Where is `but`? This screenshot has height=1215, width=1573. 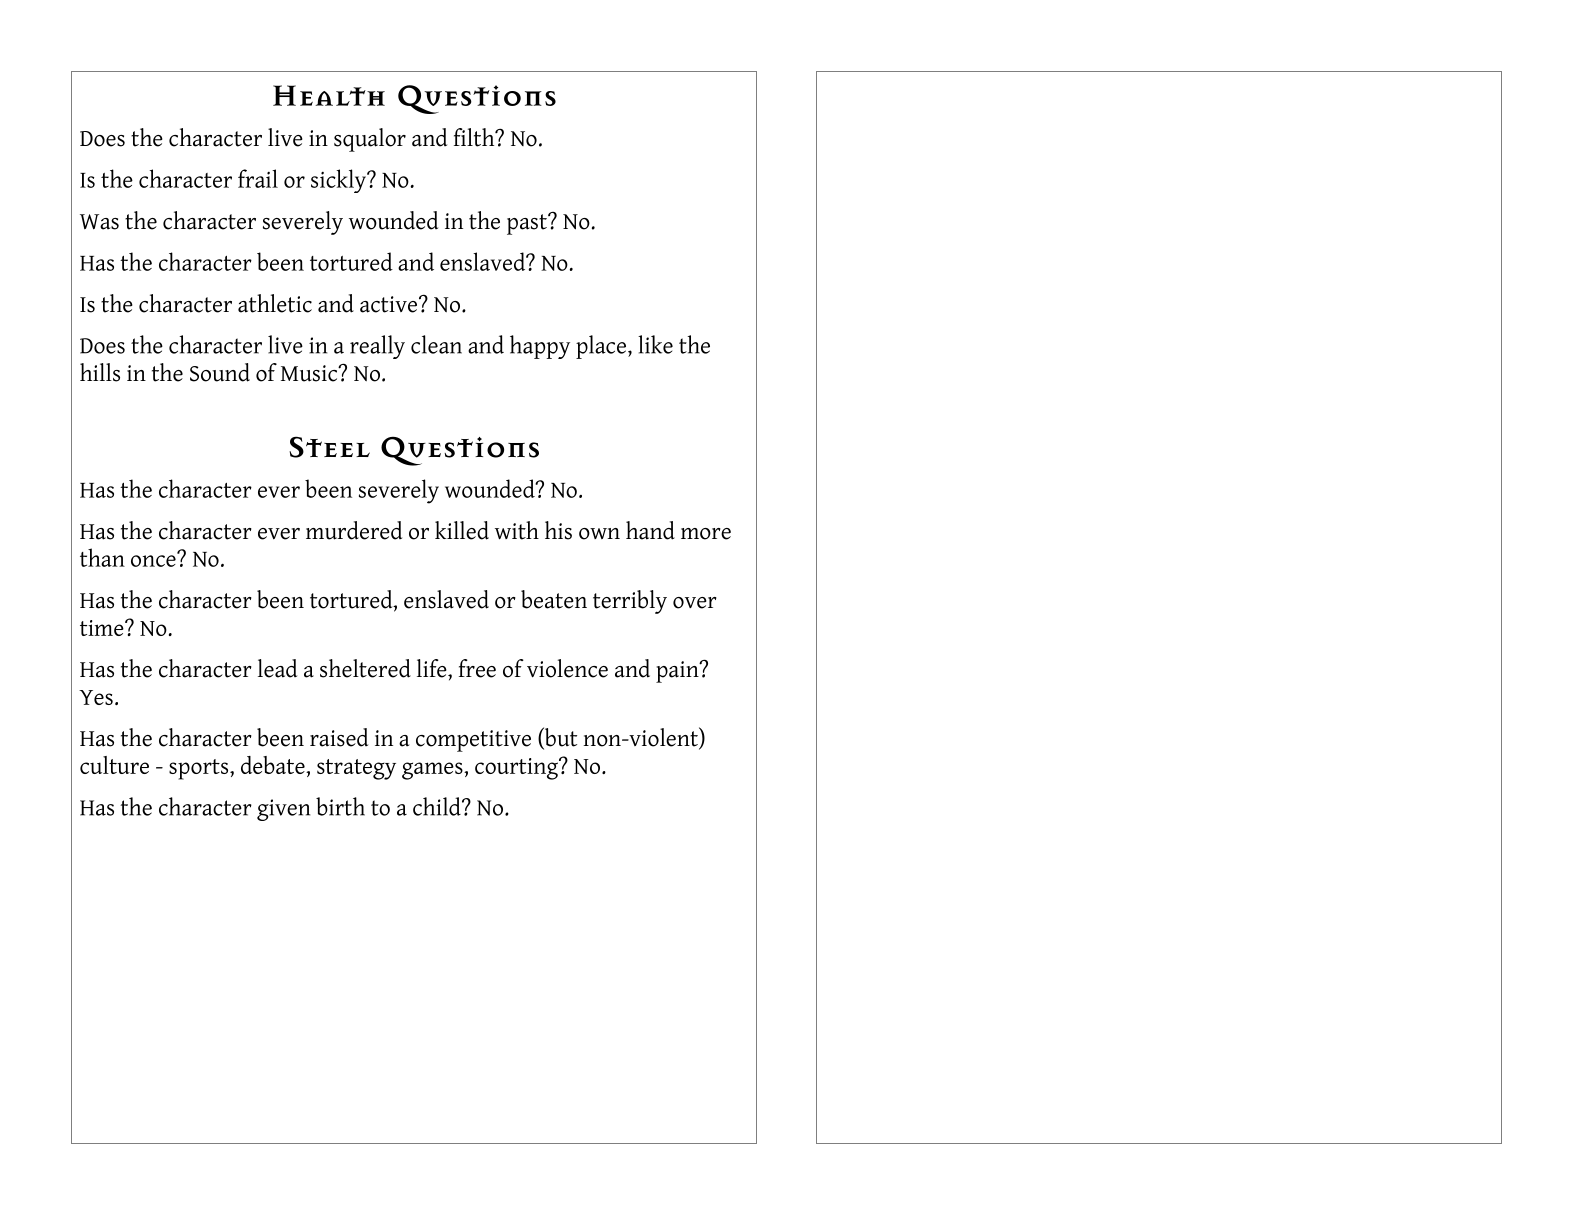 but is located at coordinates (560, 738).
